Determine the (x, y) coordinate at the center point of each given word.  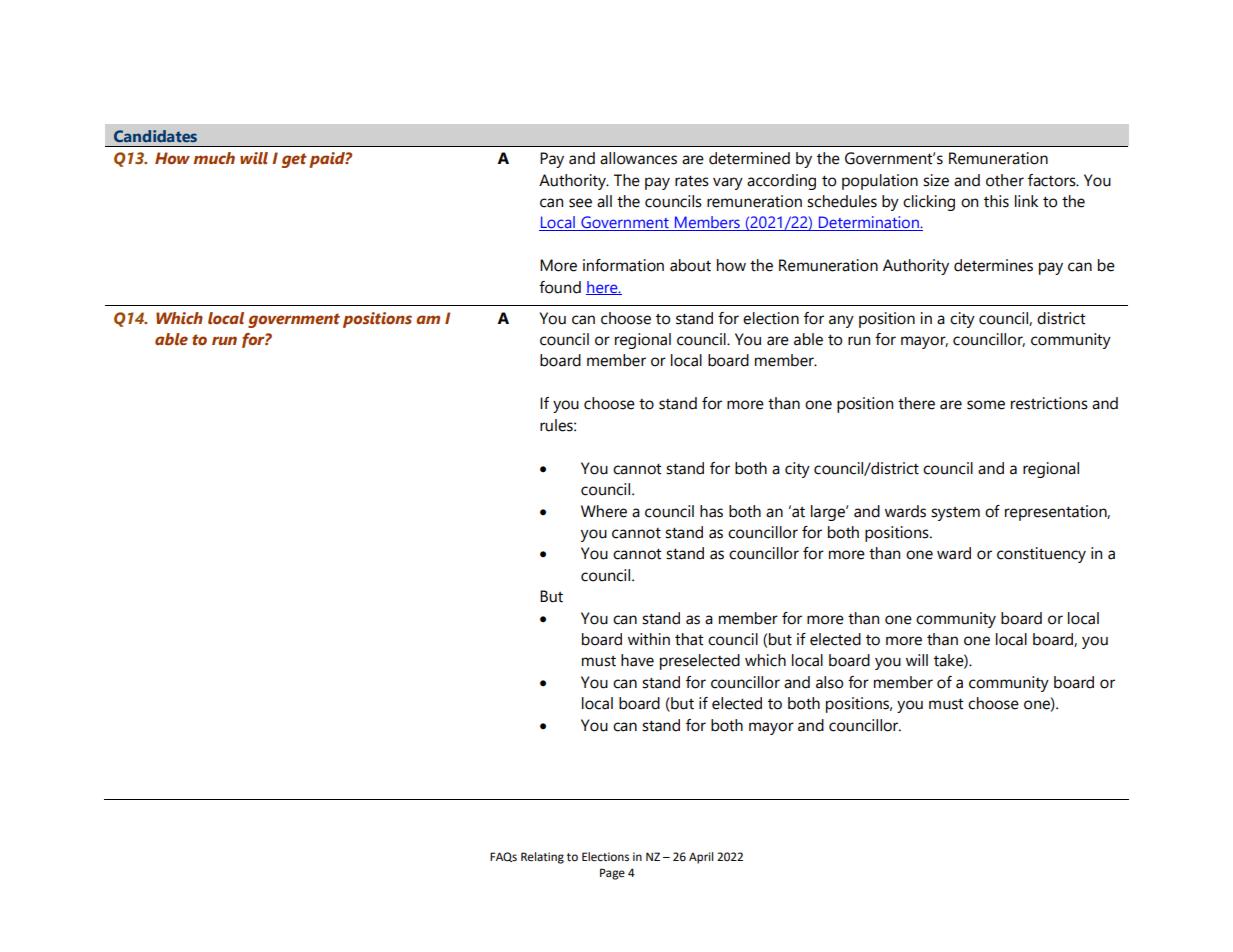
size (936, 180)
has (711, 511)
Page (612, 874)
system (955, 513)
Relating (542, 858)
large (829, 513)
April (701, 858)
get (294, 160)
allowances (638, 158)
